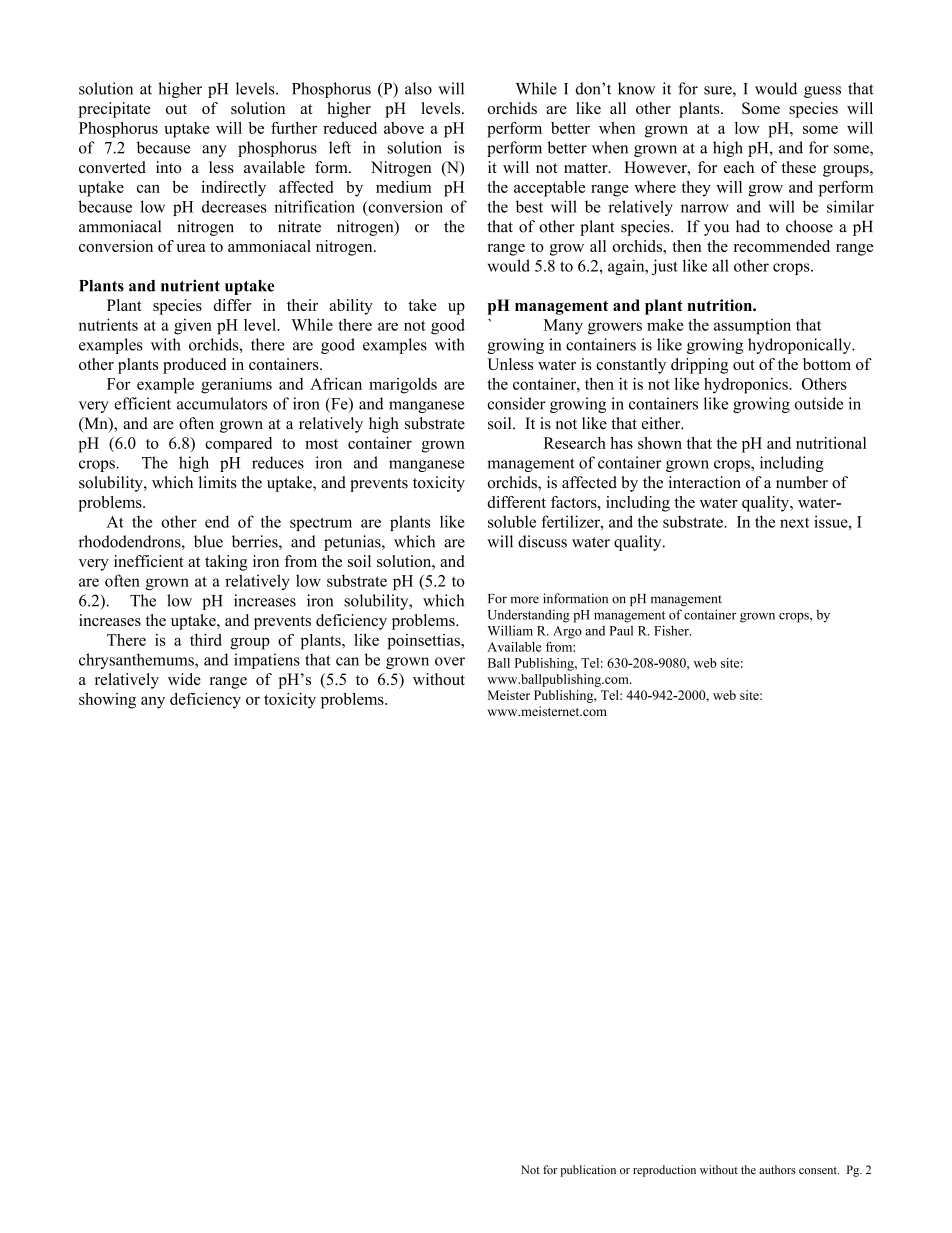  I want to click on into, so click(168, 167).
